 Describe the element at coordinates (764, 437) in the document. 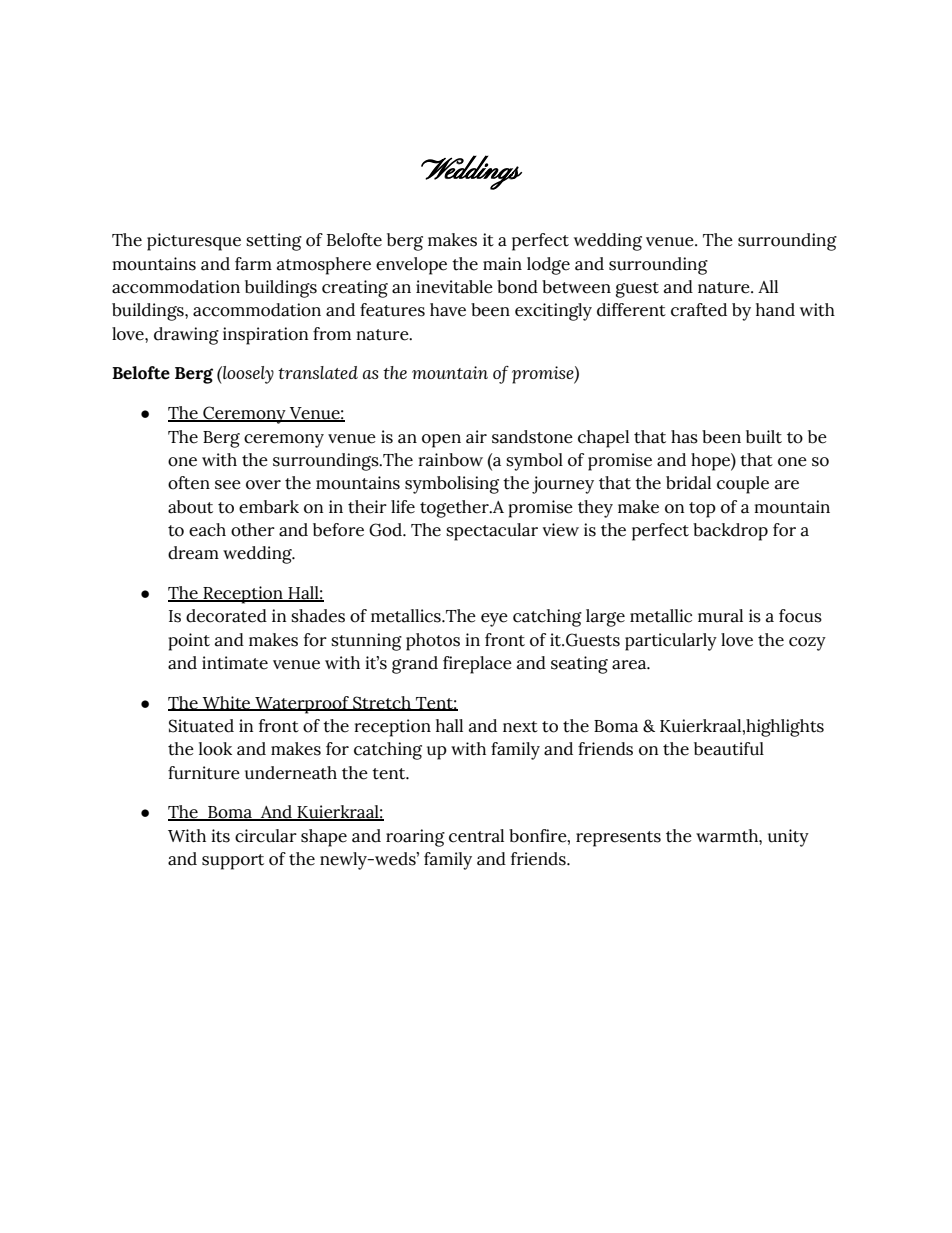

I see `built` at that location.
